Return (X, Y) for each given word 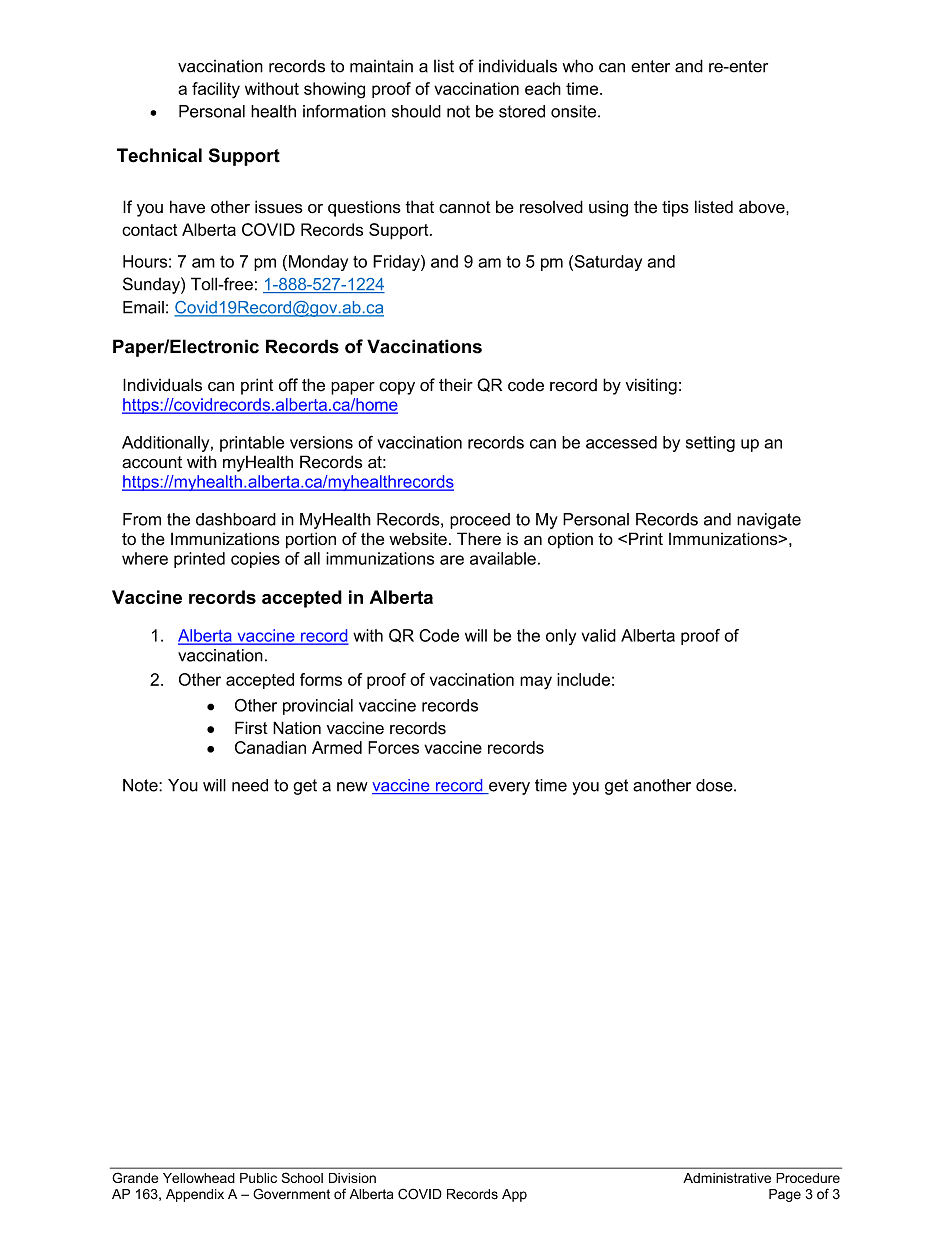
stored (522, 111)
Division (352, 1178)
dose (715, 785)
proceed (480, 521)
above (763, 207)
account (152, 462)
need (250, 785)
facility (216, 90)
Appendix (195, 1195)
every (508, 788)
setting (710, 444)
